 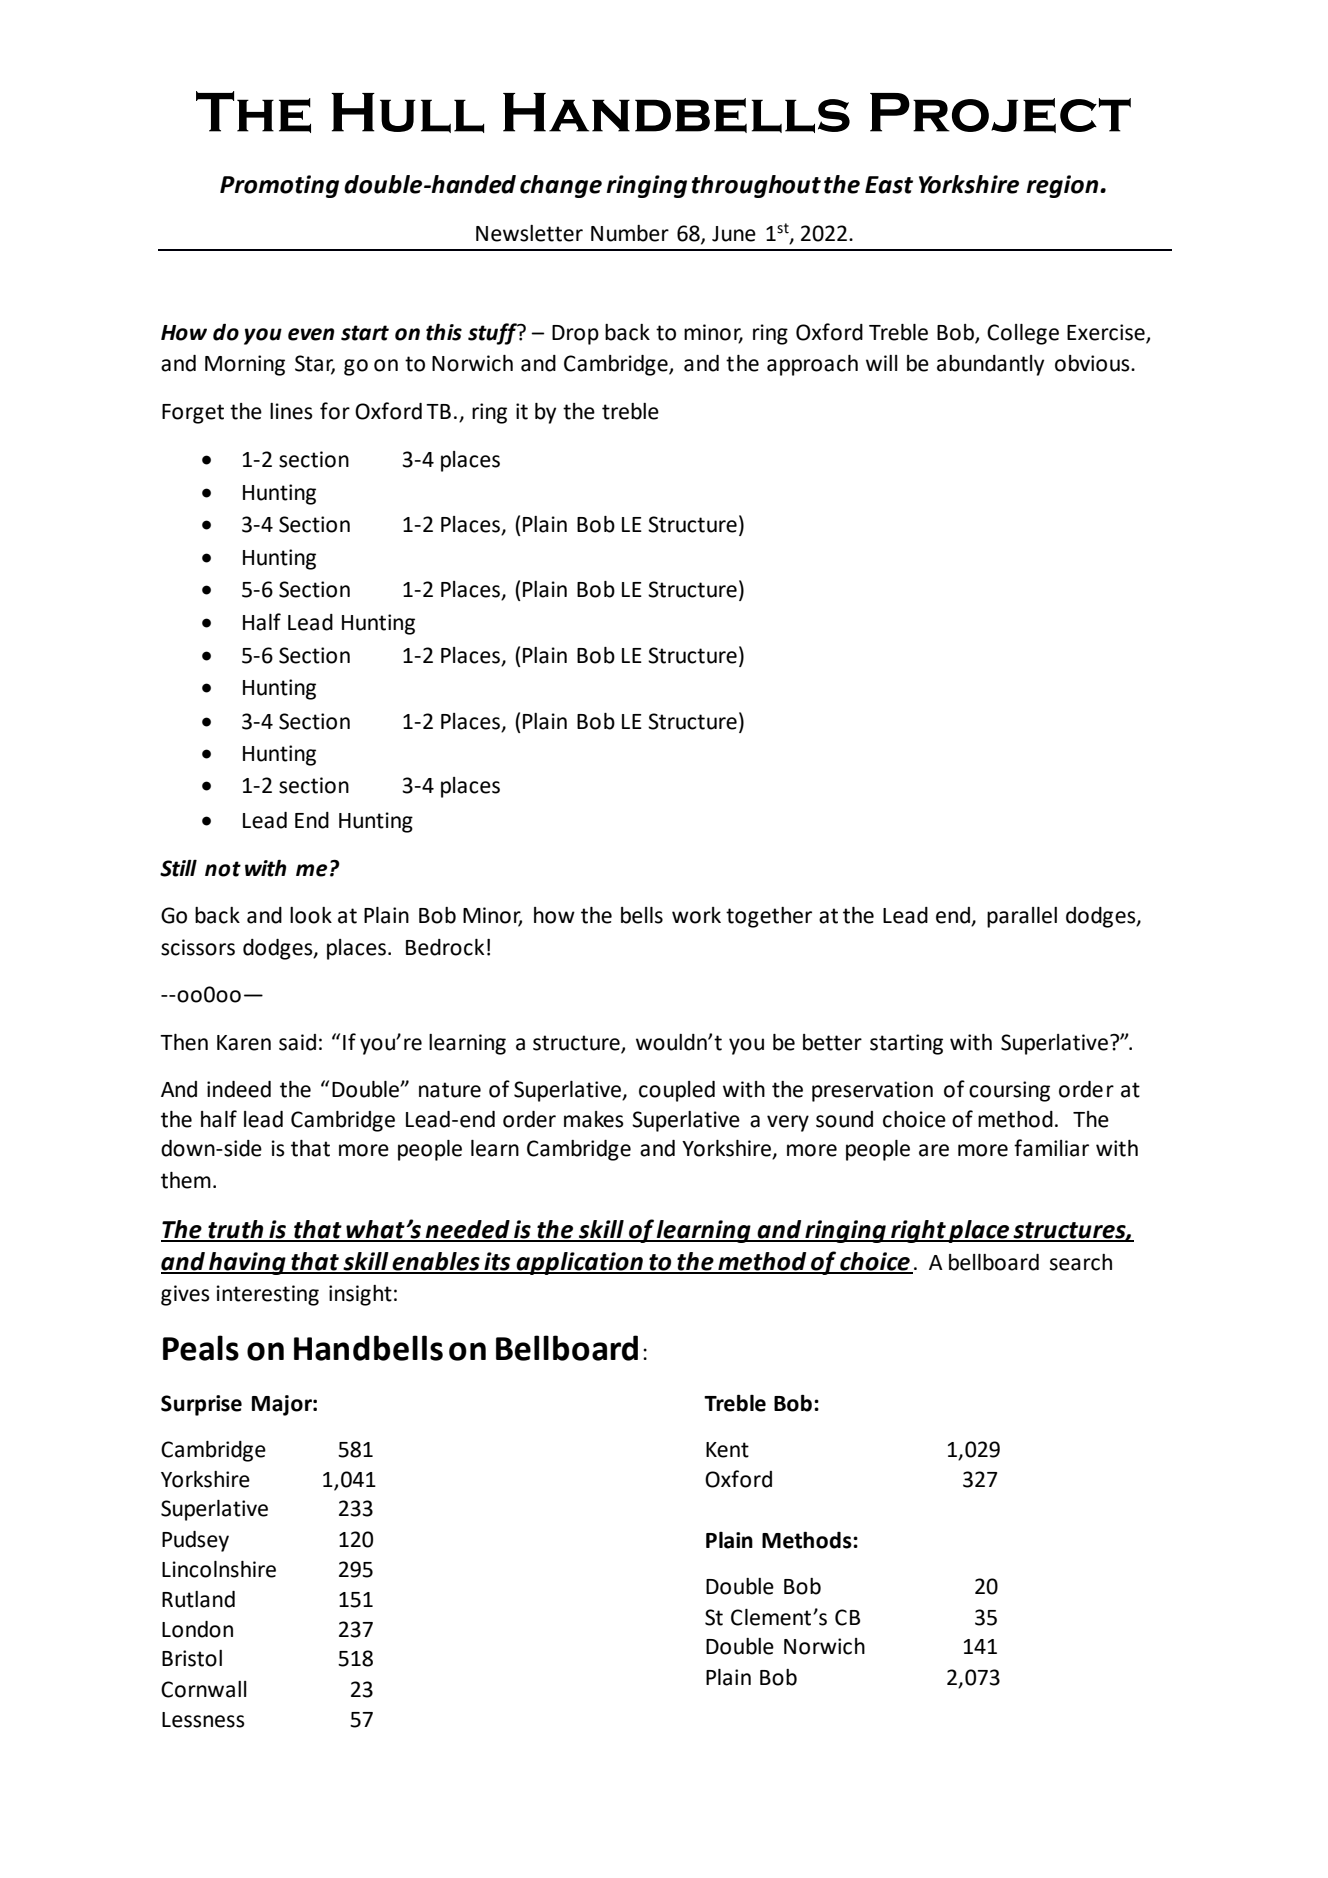 What do you see at coordinates (1000, 113) in the screenshot?
I see `Project` at bounding box center [1000, 113].
